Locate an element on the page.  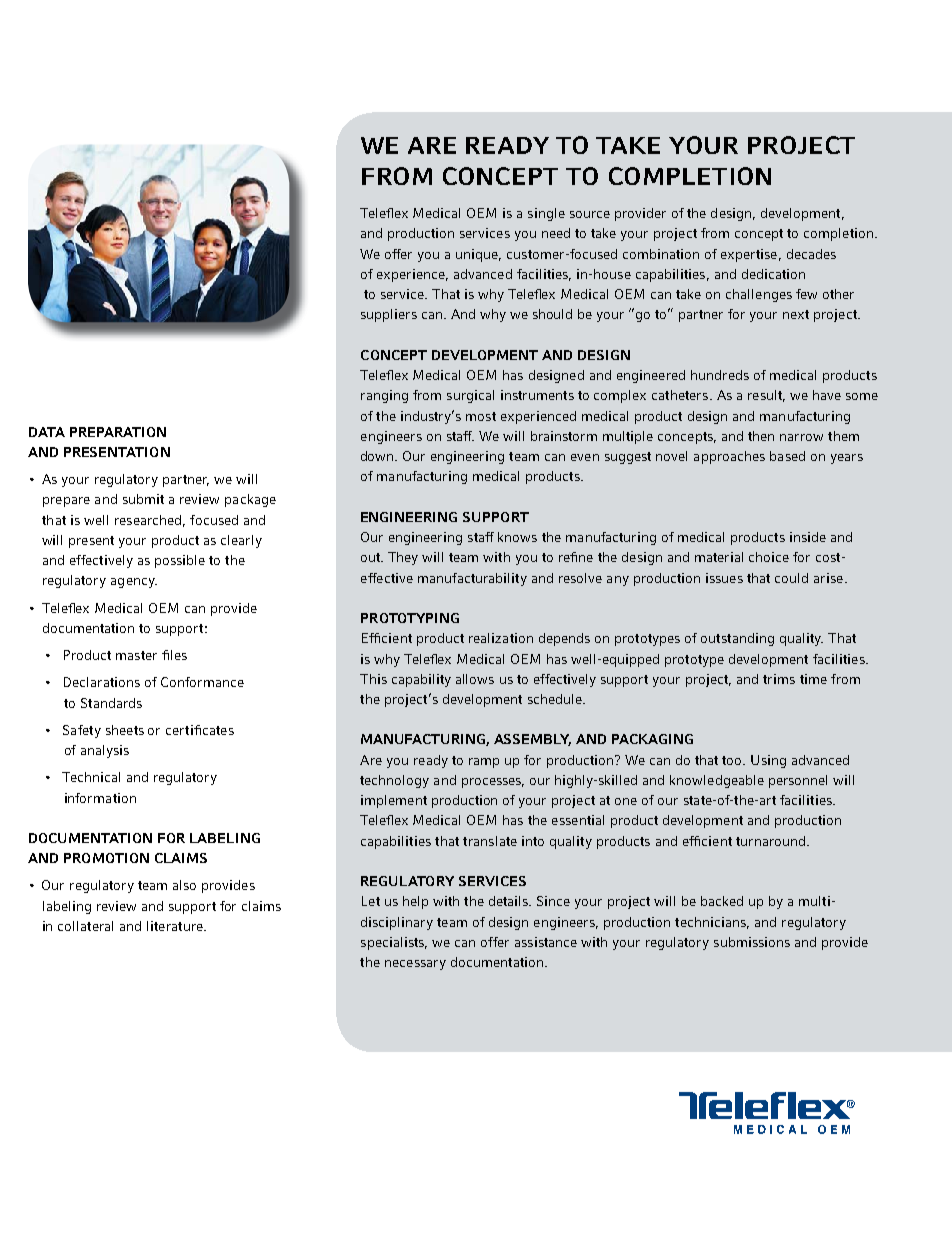
need is located at coordinates (556, 233).
